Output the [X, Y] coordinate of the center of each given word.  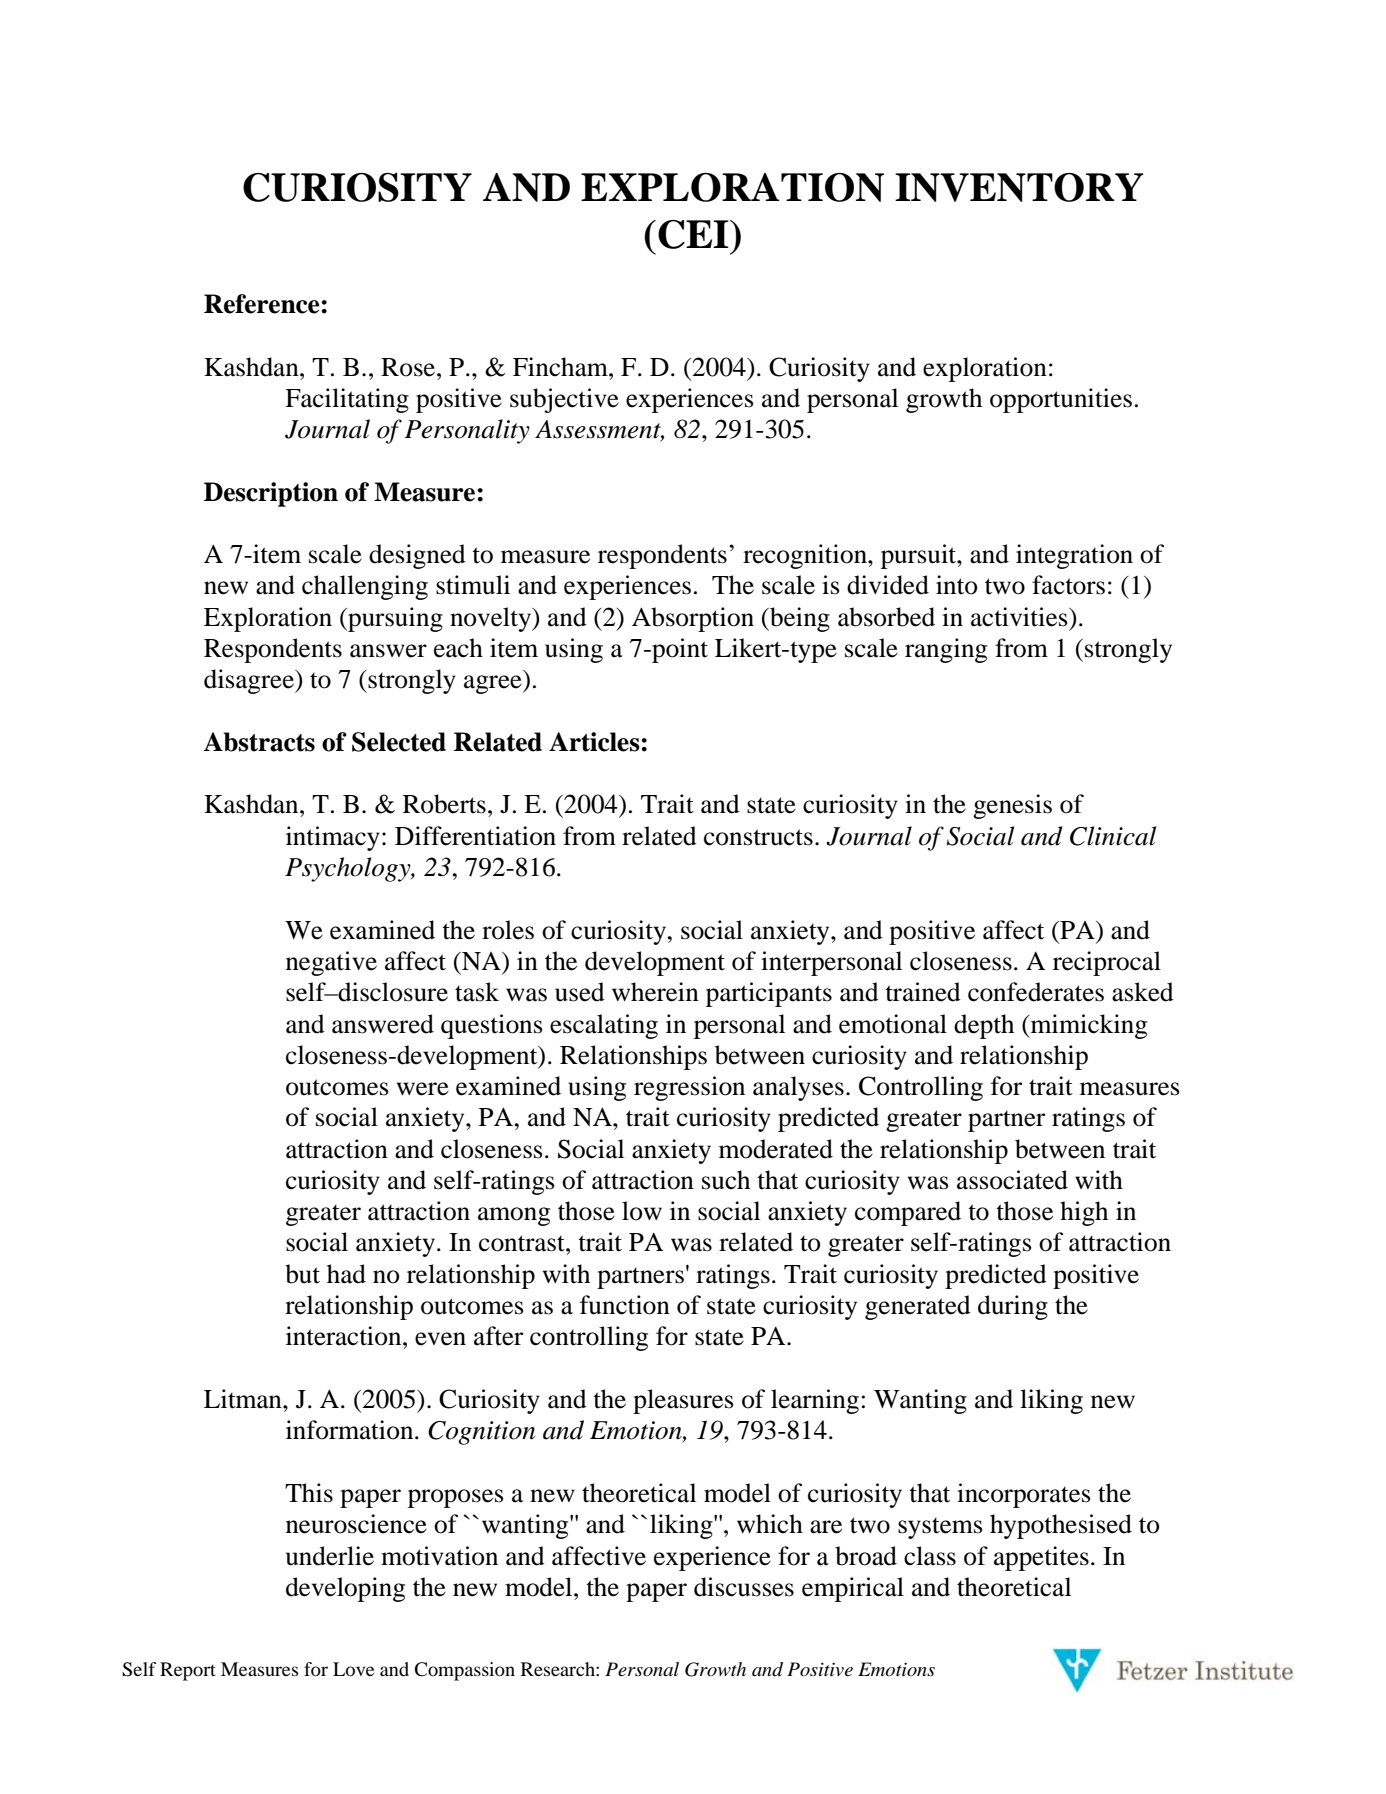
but [302, 1274]
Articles [595, 742]
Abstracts [259, 742]
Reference [263, 304]
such [726, 1180]
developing [345, 1589]
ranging [946, 650]
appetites [1041, 1558]
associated [1012, 1180]
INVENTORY [1019, 187]
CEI [694, 234]
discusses [744, 1587]
